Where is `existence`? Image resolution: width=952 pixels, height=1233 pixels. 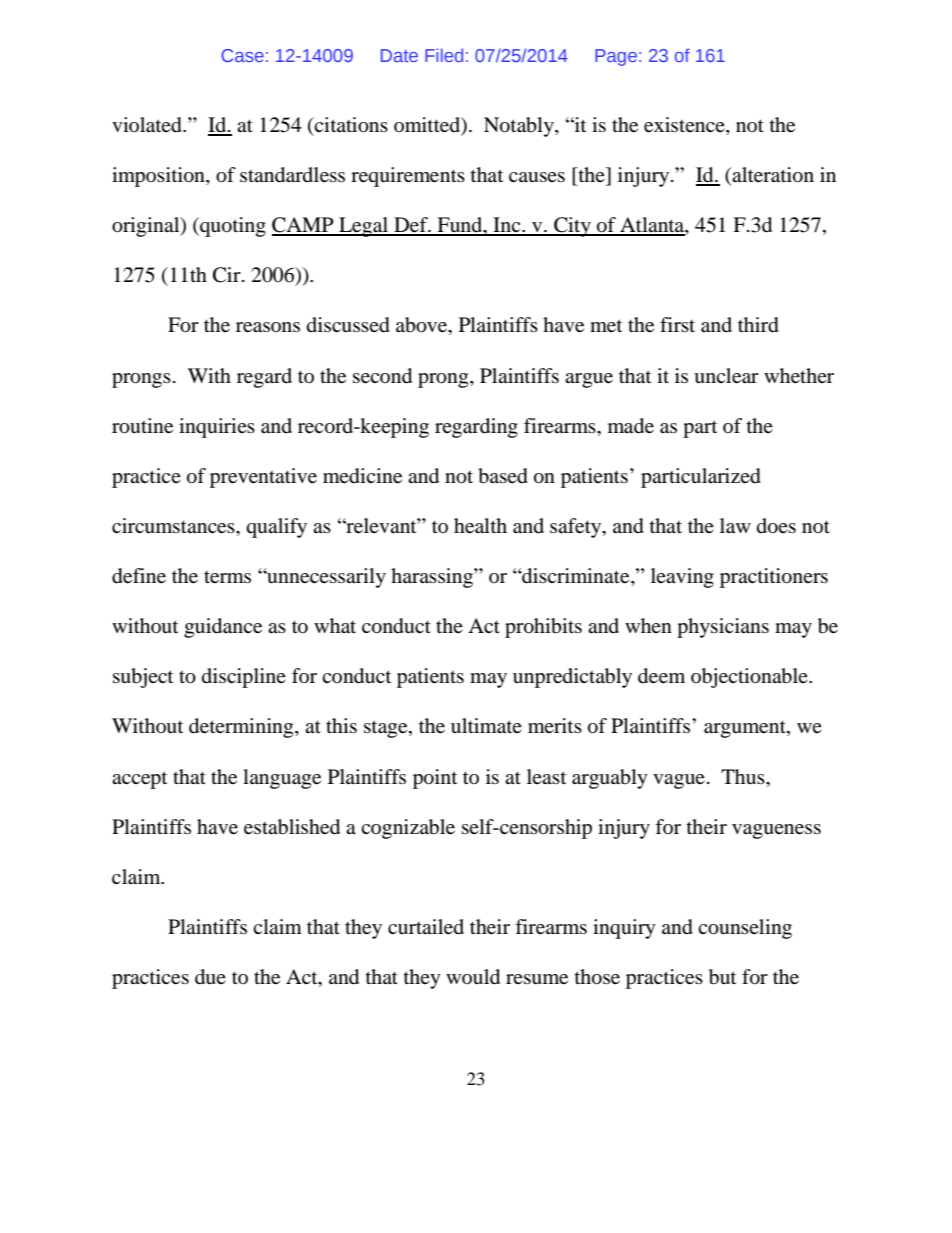
existence is located at coordinates (685, 126).
